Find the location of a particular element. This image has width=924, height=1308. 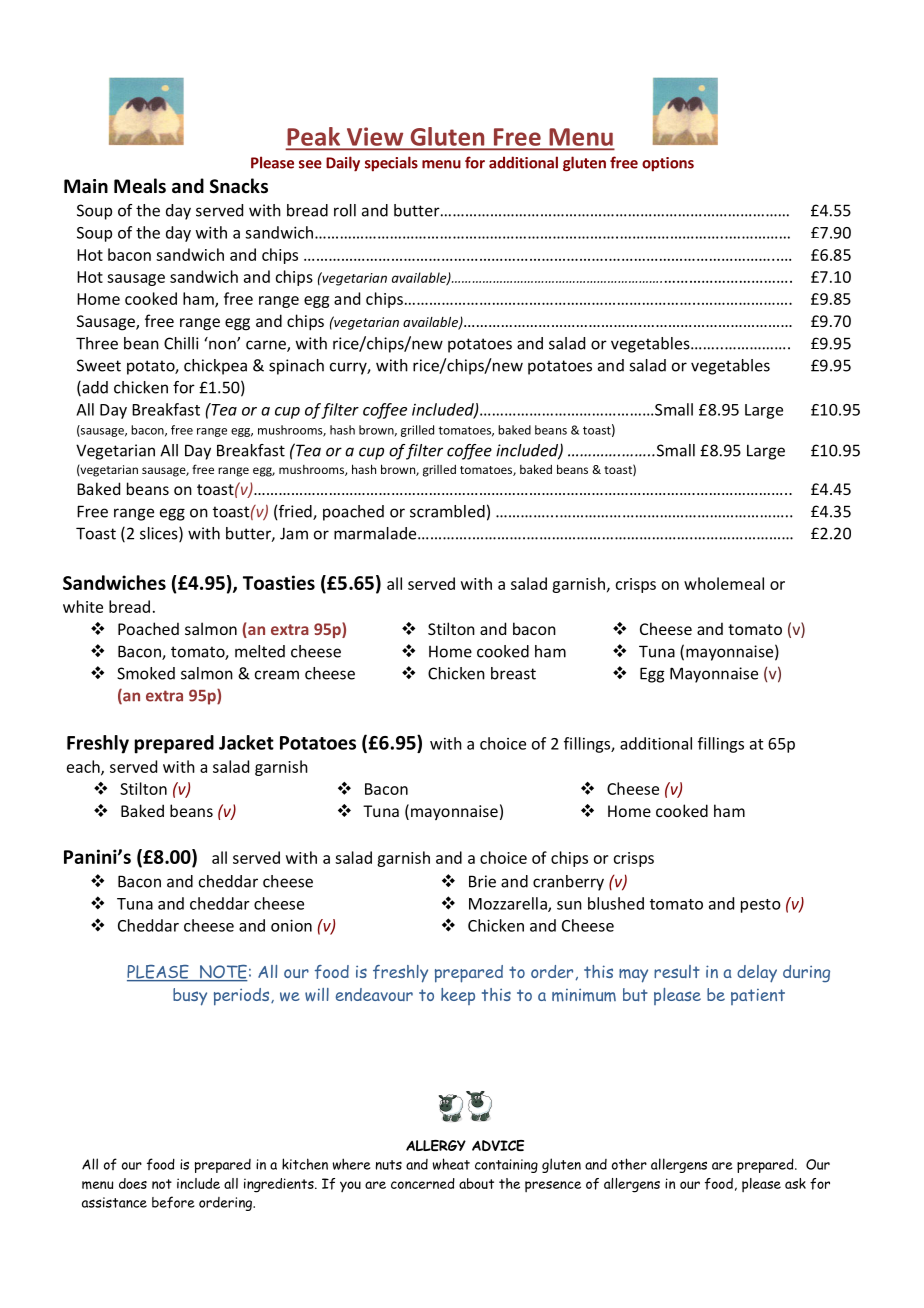

scrambled is located at coordinates (447, 511).
